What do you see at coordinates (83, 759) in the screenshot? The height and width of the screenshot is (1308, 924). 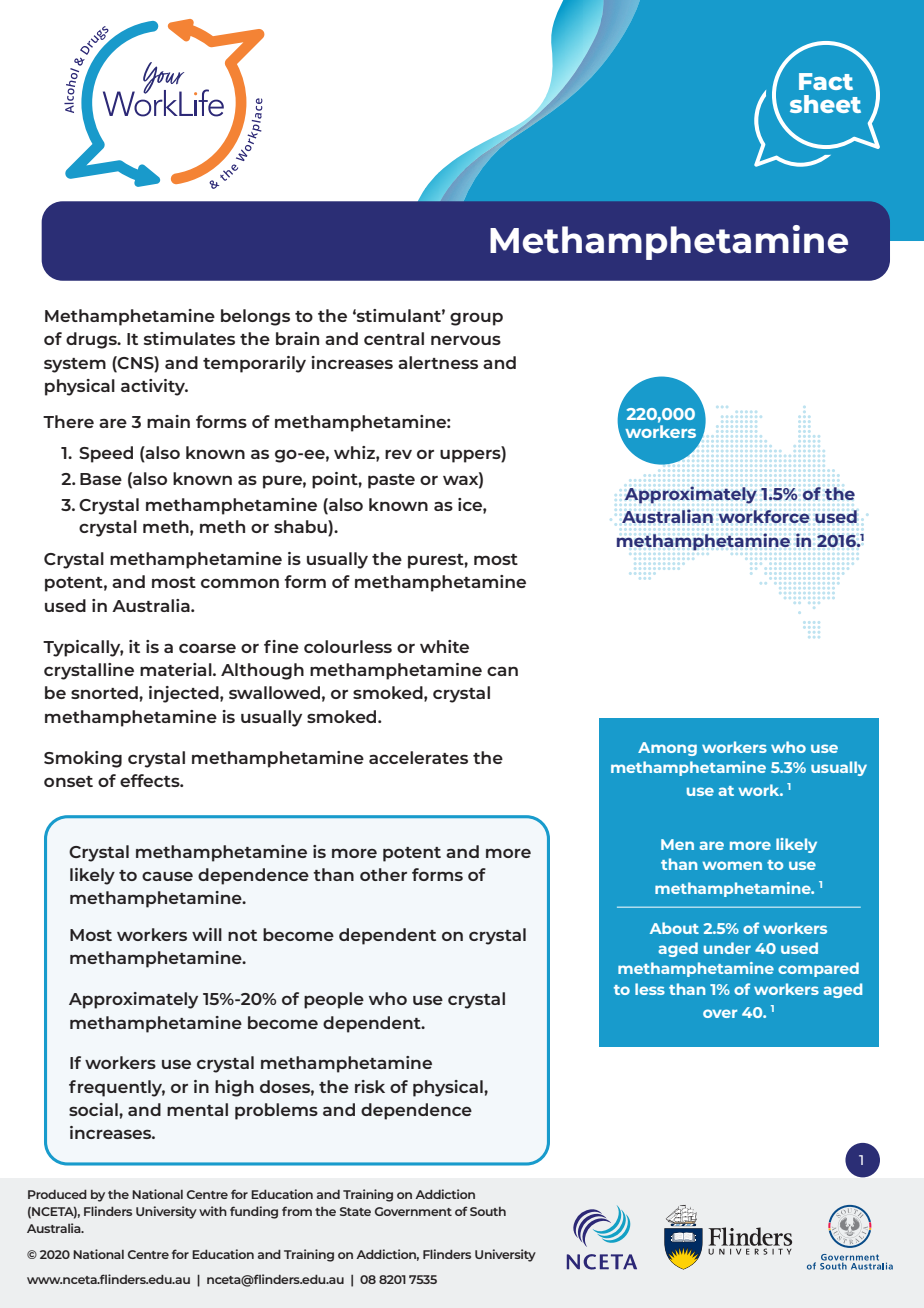 I see `Smoking` at bounding box center [83, 759].
